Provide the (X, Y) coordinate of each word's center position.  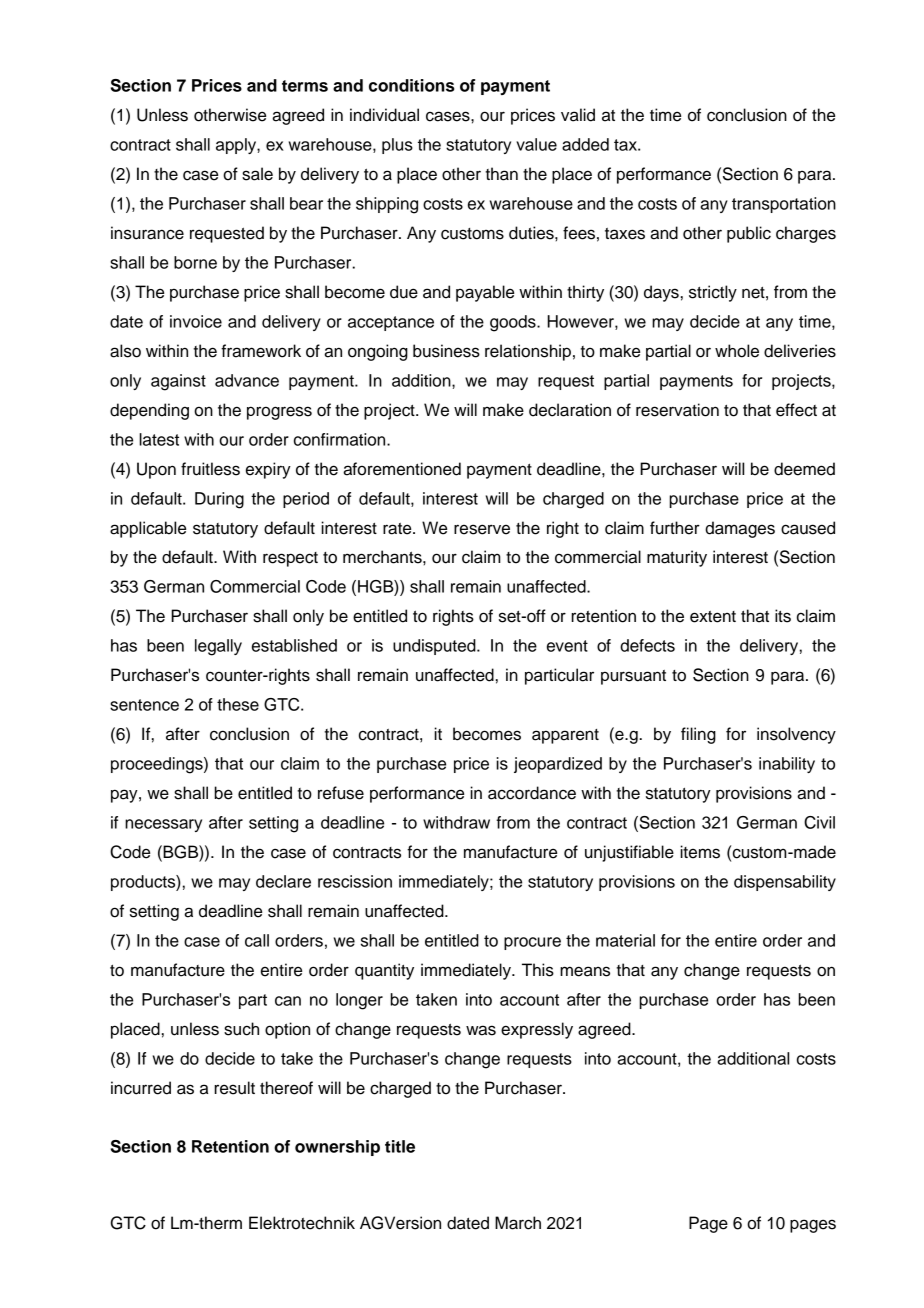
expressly (537, 1030)
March (518, 1223)
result (234, 1088)
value (536, 144)
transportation (784, 205)
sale (257, 174)
